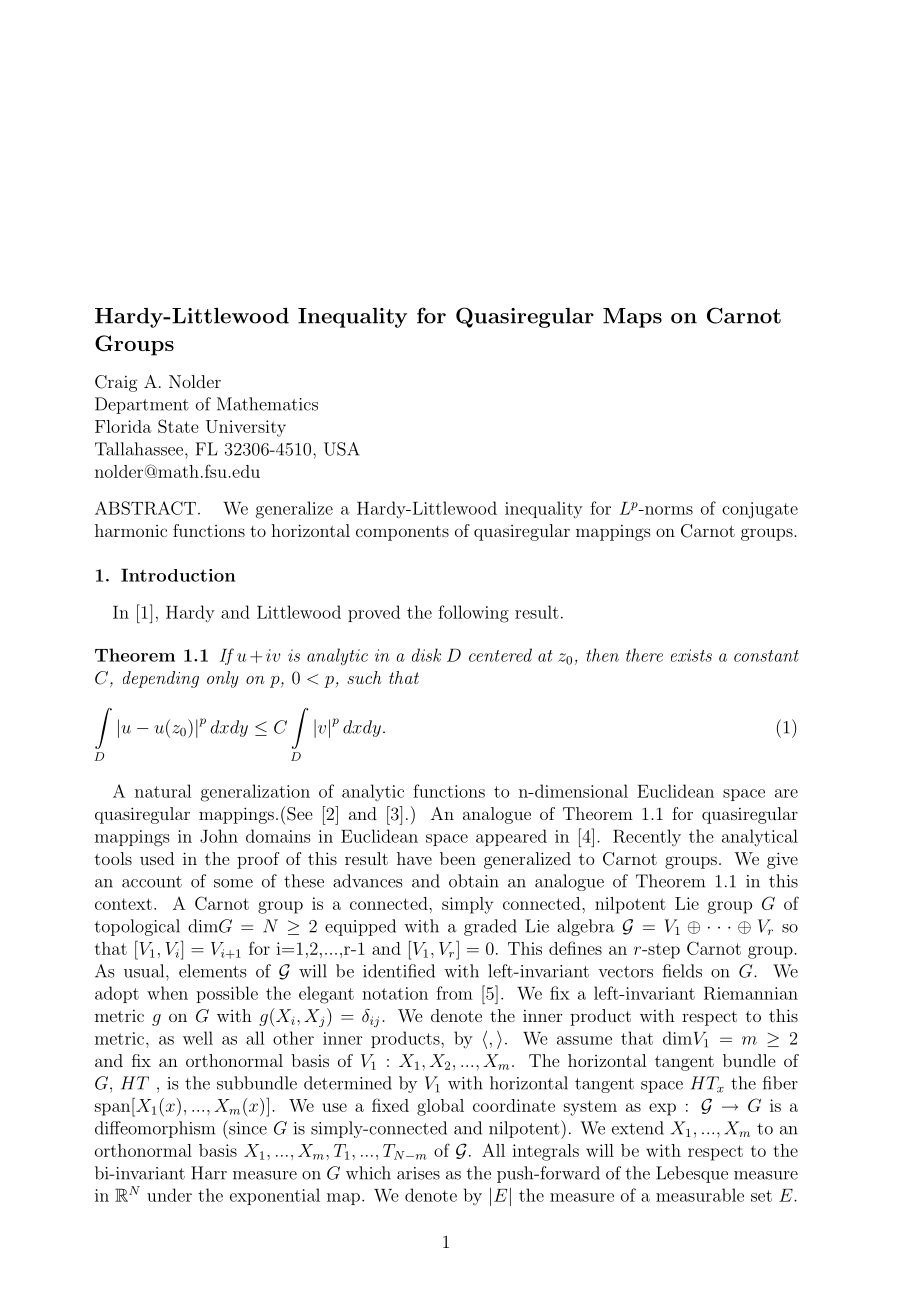 The height and width of the screenshot is (1308, 924). Describe the element at coordinates (760, 510) in the screenshot. I see `conjugate` at that location.
